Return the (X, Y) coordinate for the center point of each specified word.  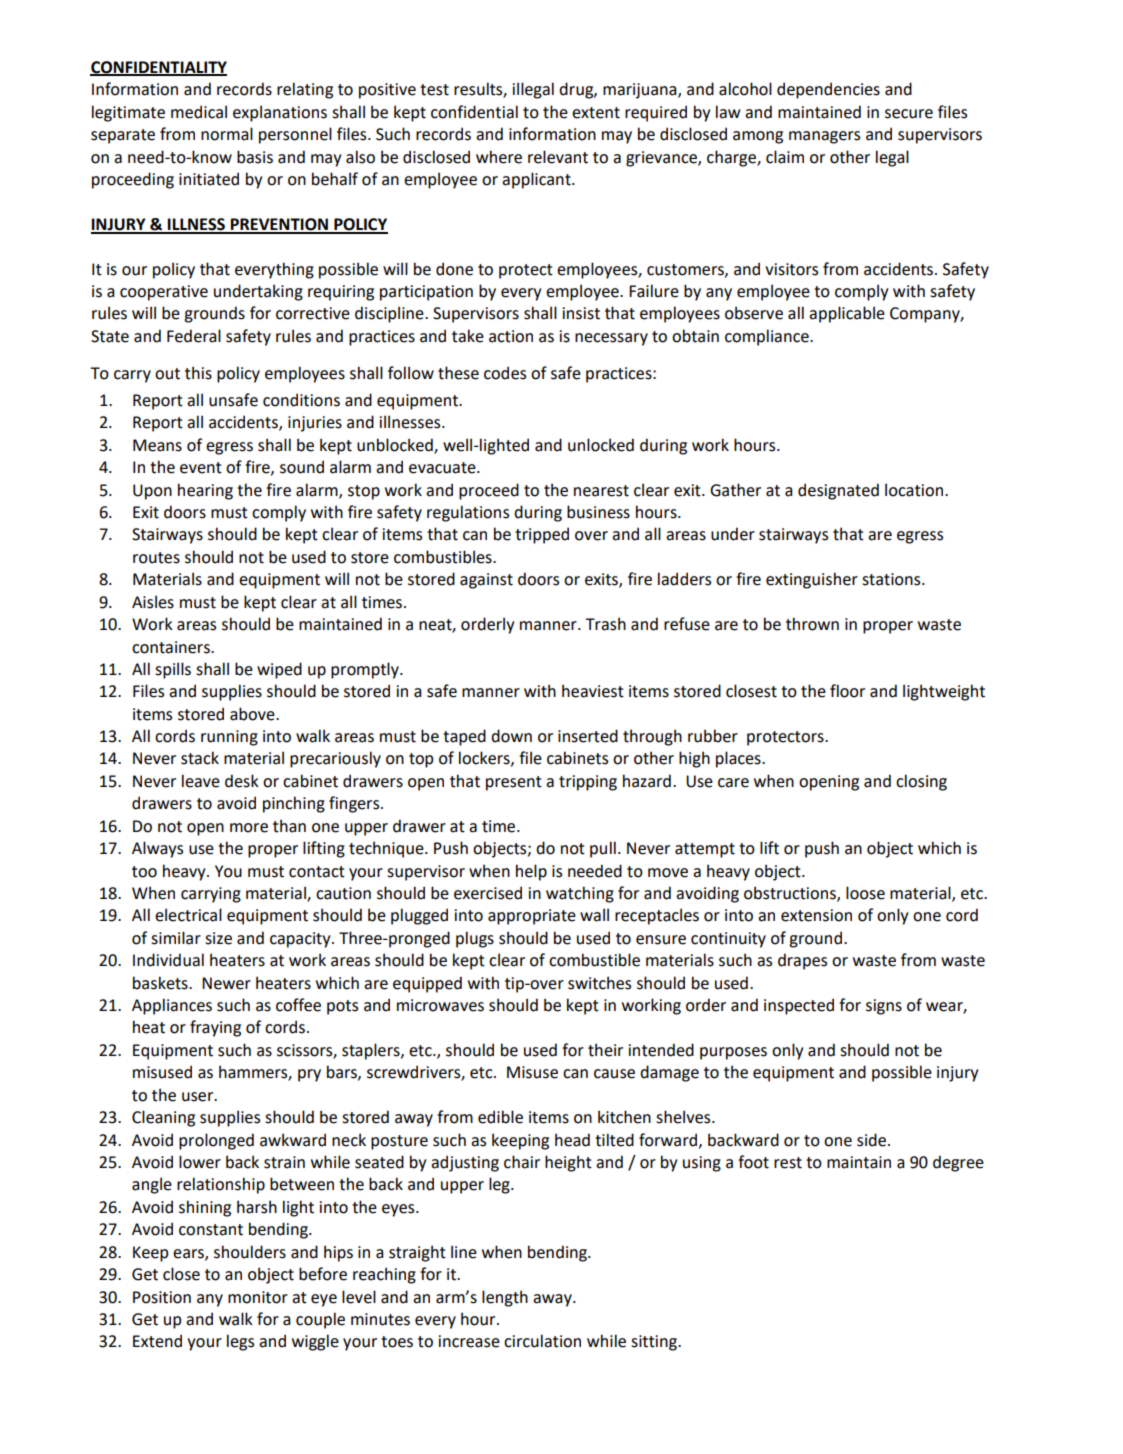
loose (865, 893)
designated (838, 491)
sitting (655, 1343)
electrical (188, 915)
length (505, 1298)
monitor (258, 1297)
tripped (542, 535)
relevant (558, 157)
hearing (205, 491)
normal (227, 134)
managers (824, 137)
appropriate (532, 917)
